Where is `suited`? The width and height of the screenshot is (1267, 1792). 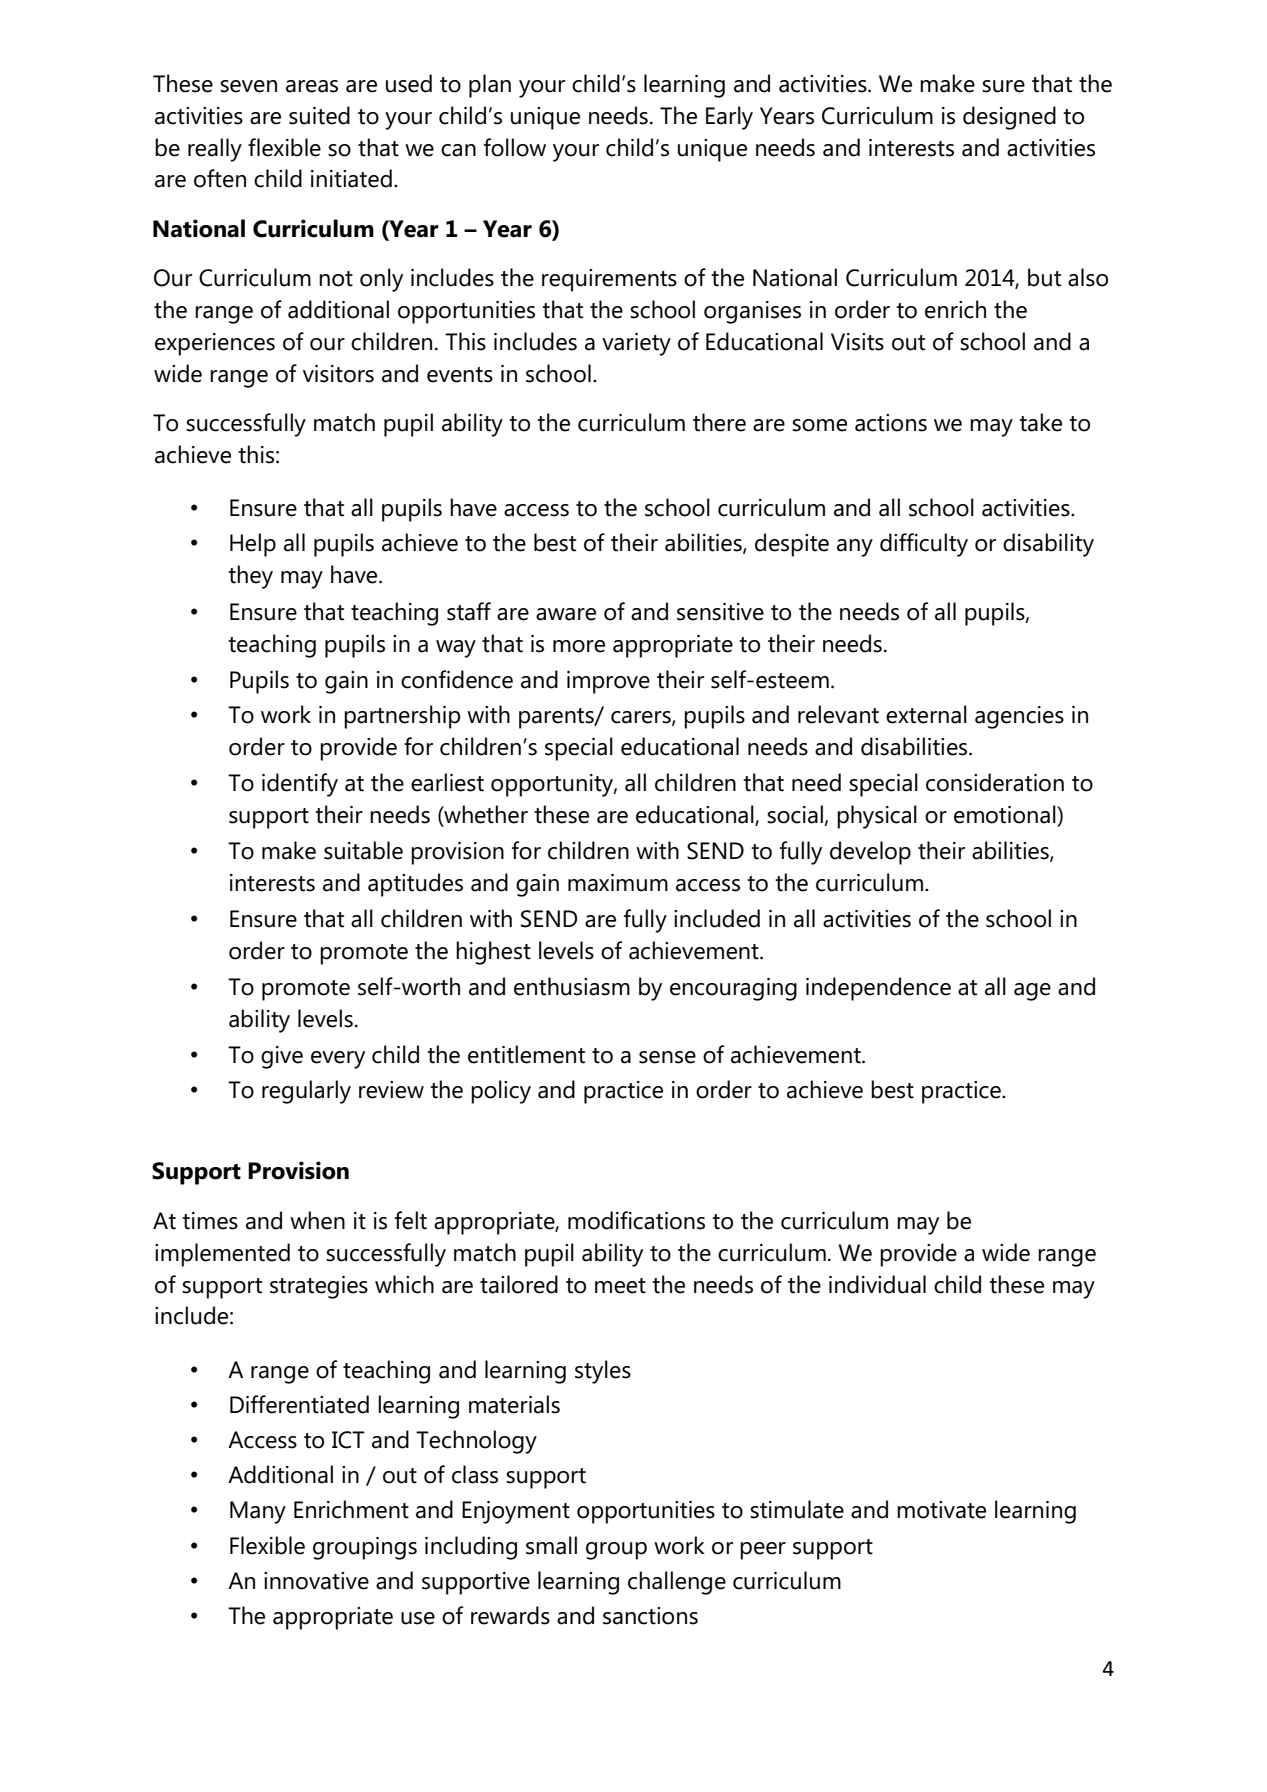 suited is located at coordinates (319, 115).
